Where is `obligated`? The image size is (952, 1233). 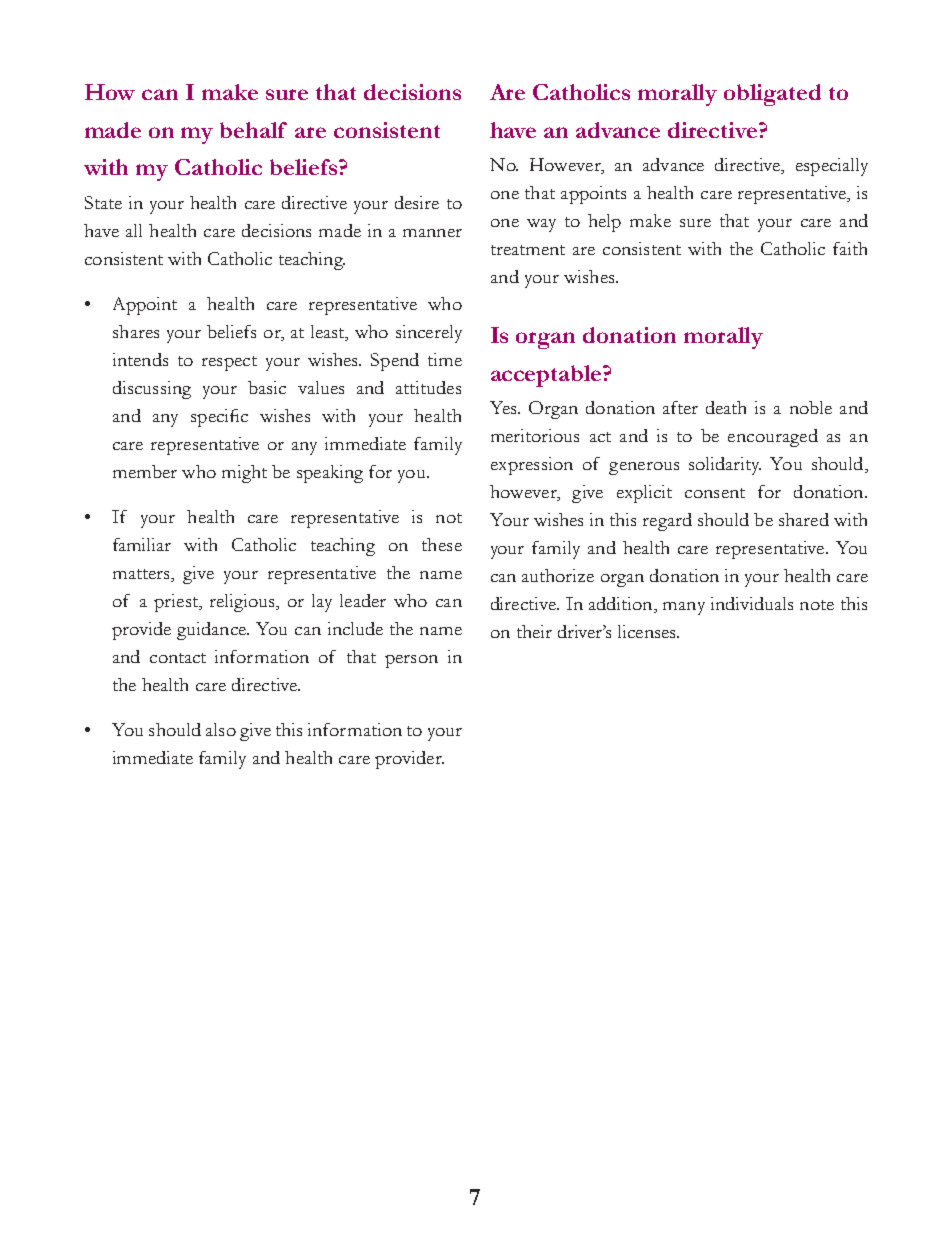
obligated is located at coordinates (772, 95).
